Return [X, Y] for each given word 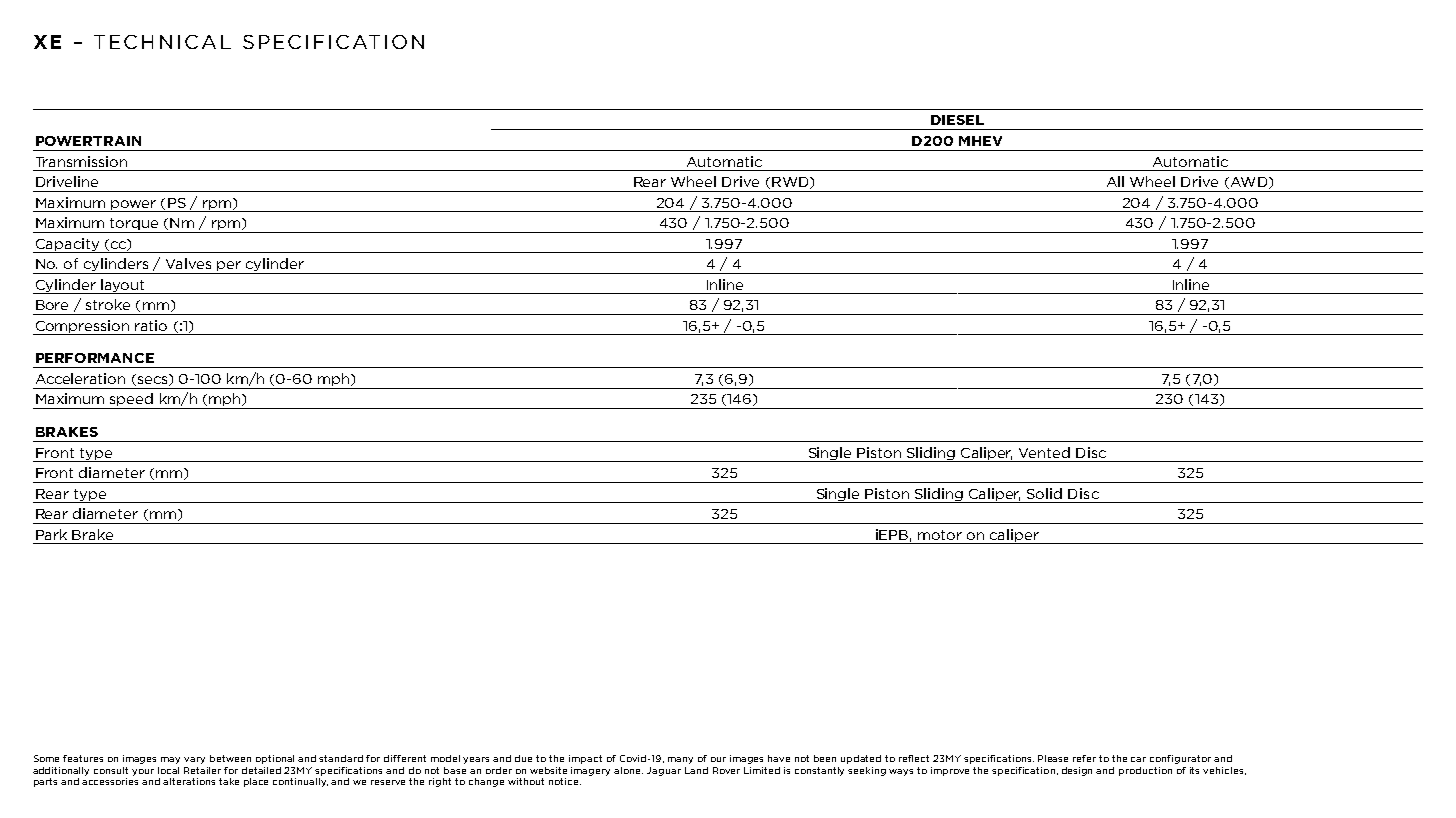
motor [940, 535]
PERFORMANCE [95, 358]
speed [132, 401]
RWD [791, 183]
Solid [1044, 493]
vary [194, 760]
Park [51, 534]
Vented [1044, 452]
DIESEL [957, 120]
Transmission [81, 161]
